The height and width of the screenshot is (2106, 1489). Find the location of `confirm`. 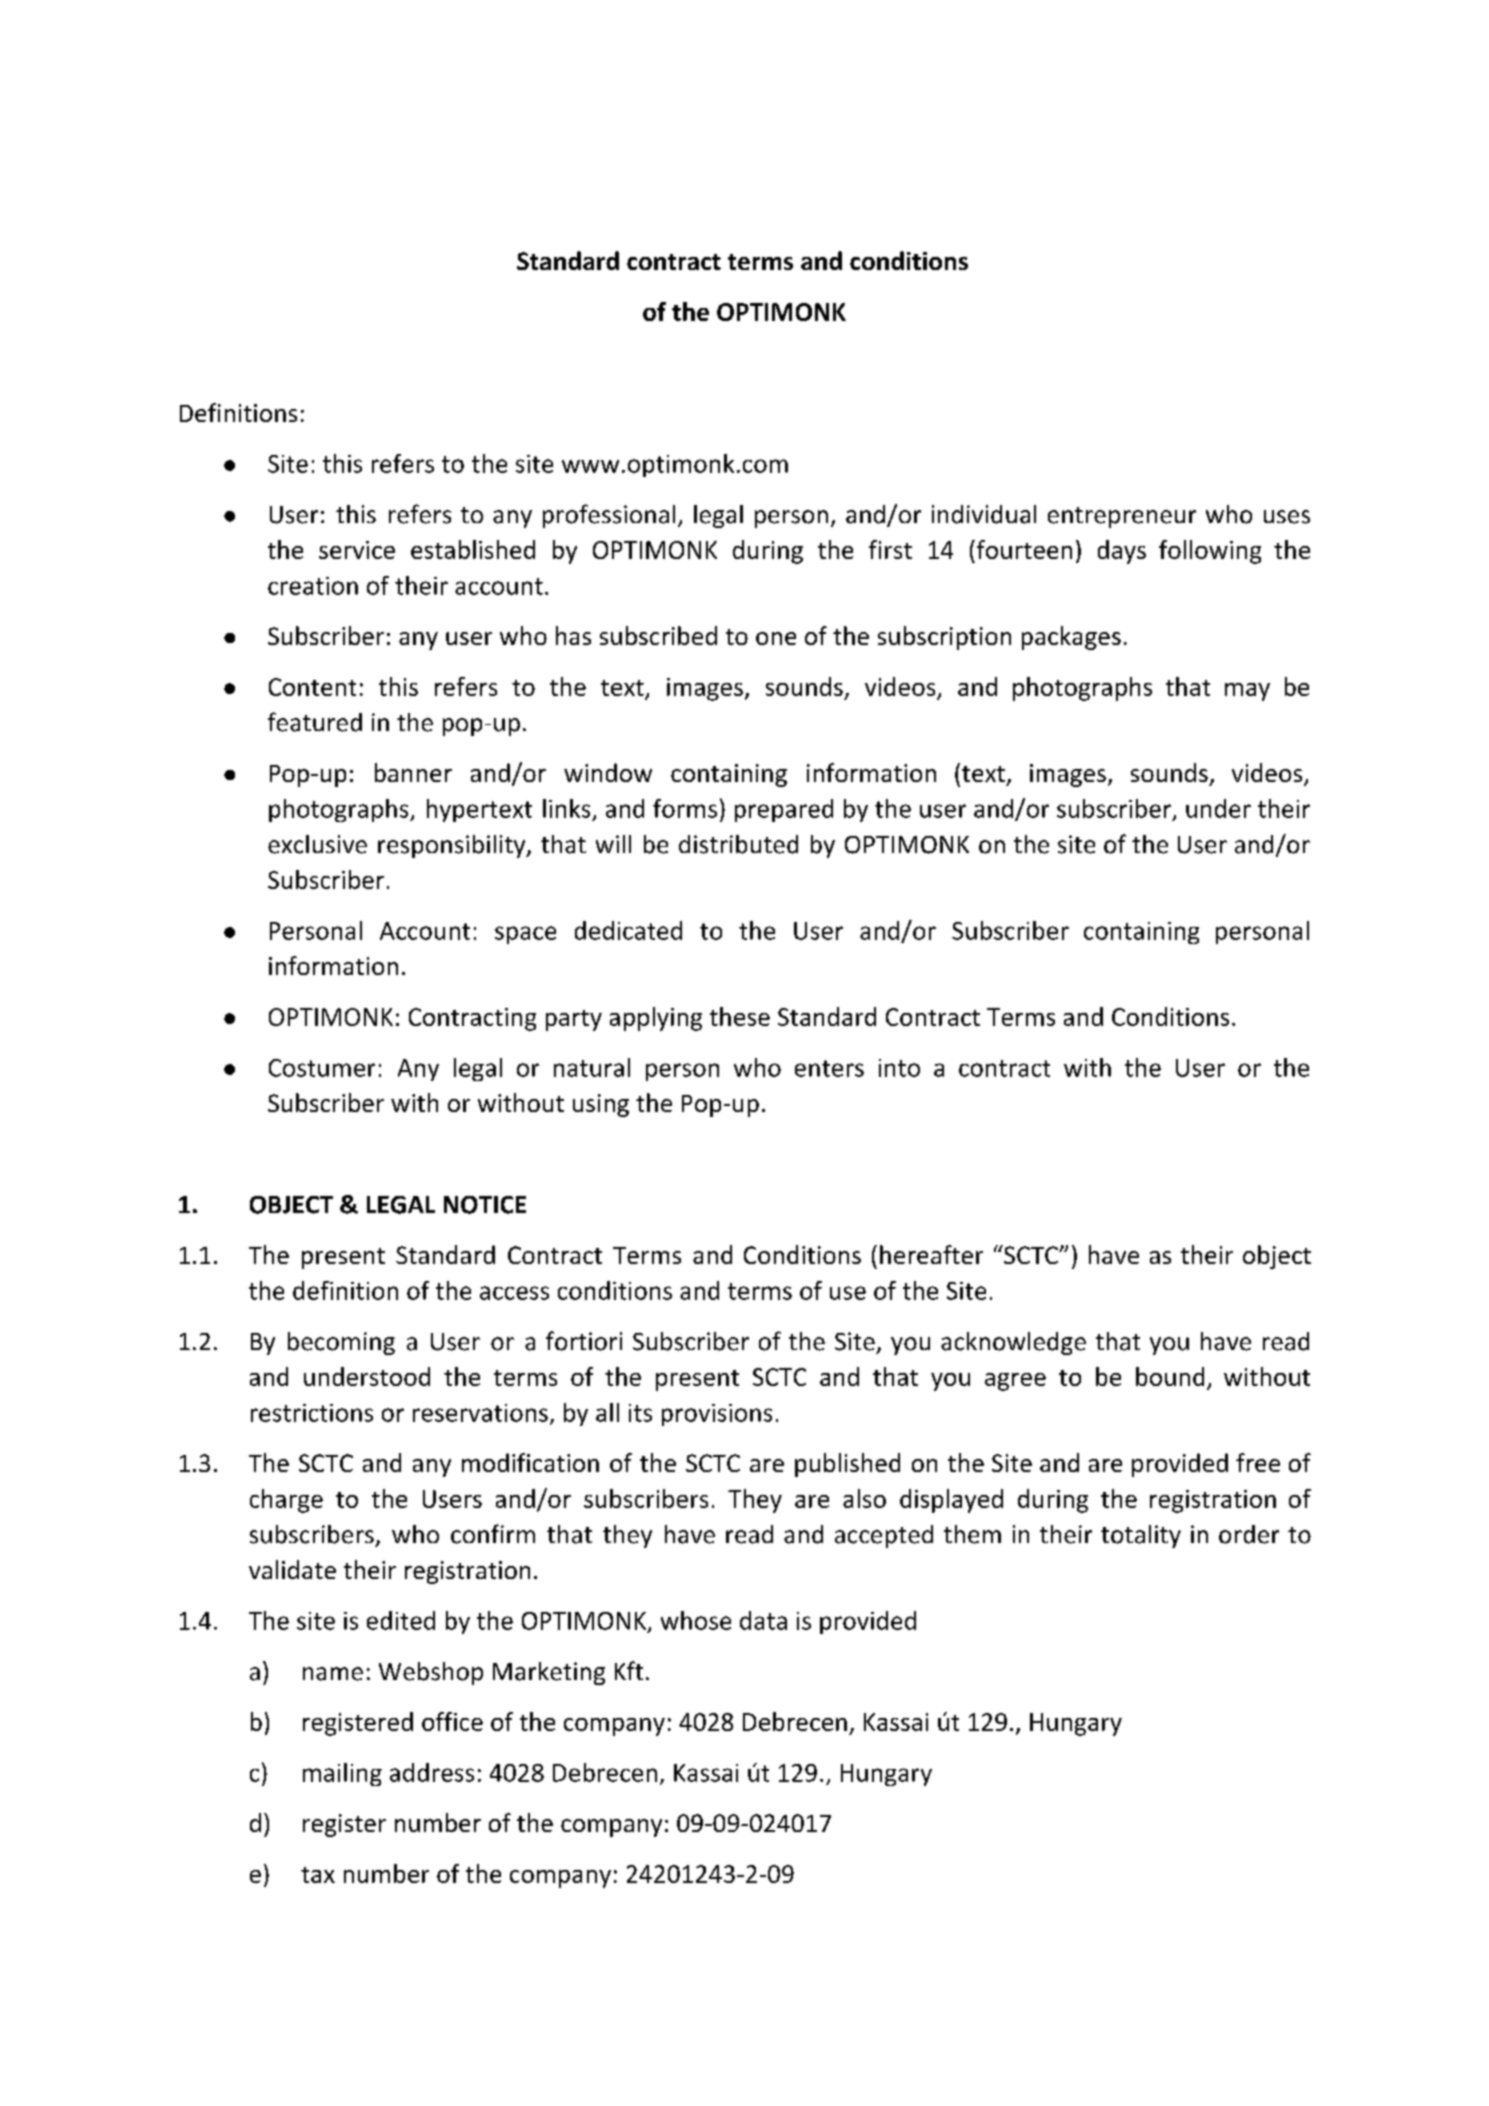

confirm is located at coordinates (493, 1534).
